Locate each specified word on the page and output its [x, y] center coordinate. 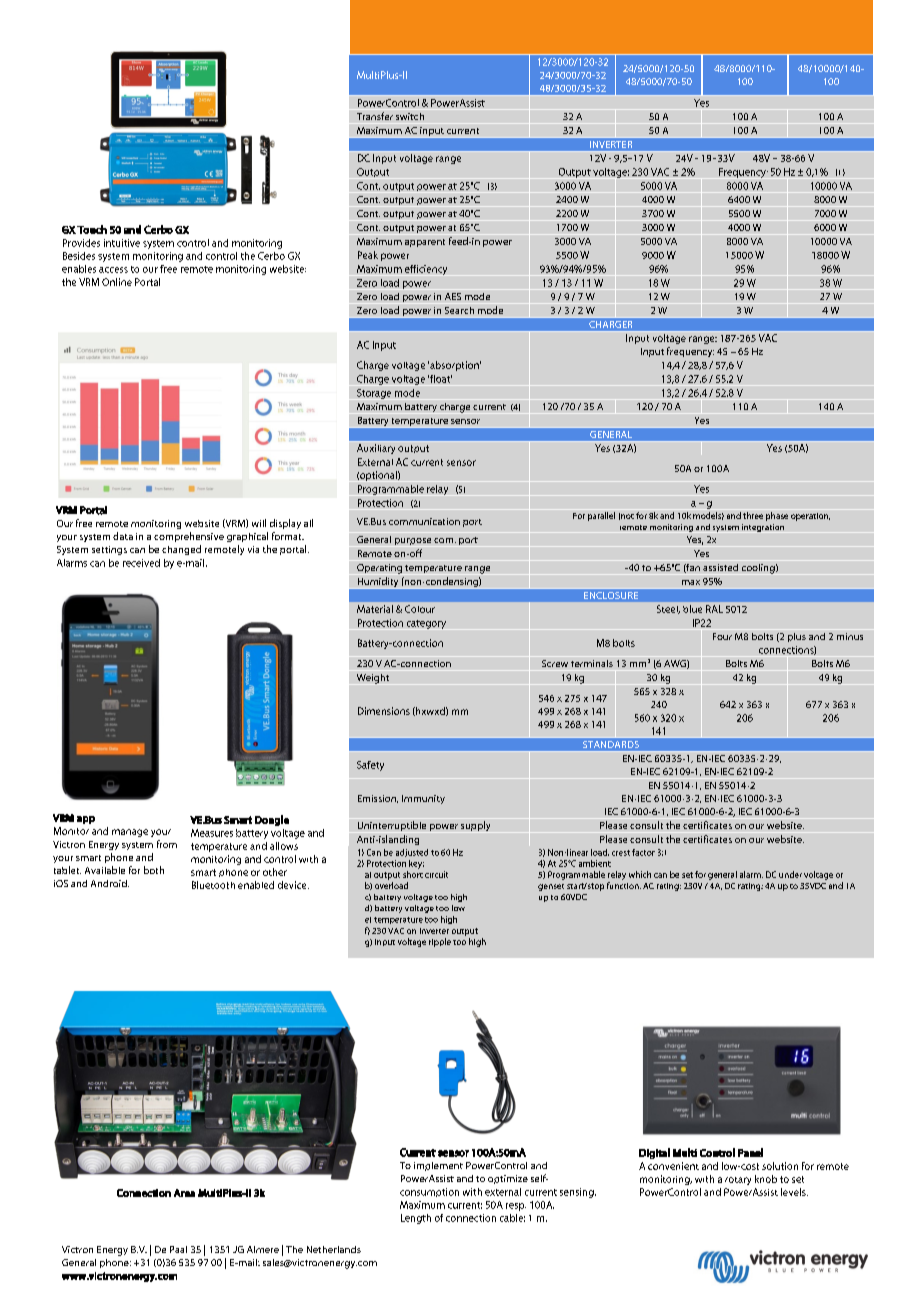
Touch [92, 229]
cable [512, 1218]
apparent [425, 243]
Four [722, 636]
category [426, 624]
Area [184, 1193]
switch [410, 116]
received [141, 563]
